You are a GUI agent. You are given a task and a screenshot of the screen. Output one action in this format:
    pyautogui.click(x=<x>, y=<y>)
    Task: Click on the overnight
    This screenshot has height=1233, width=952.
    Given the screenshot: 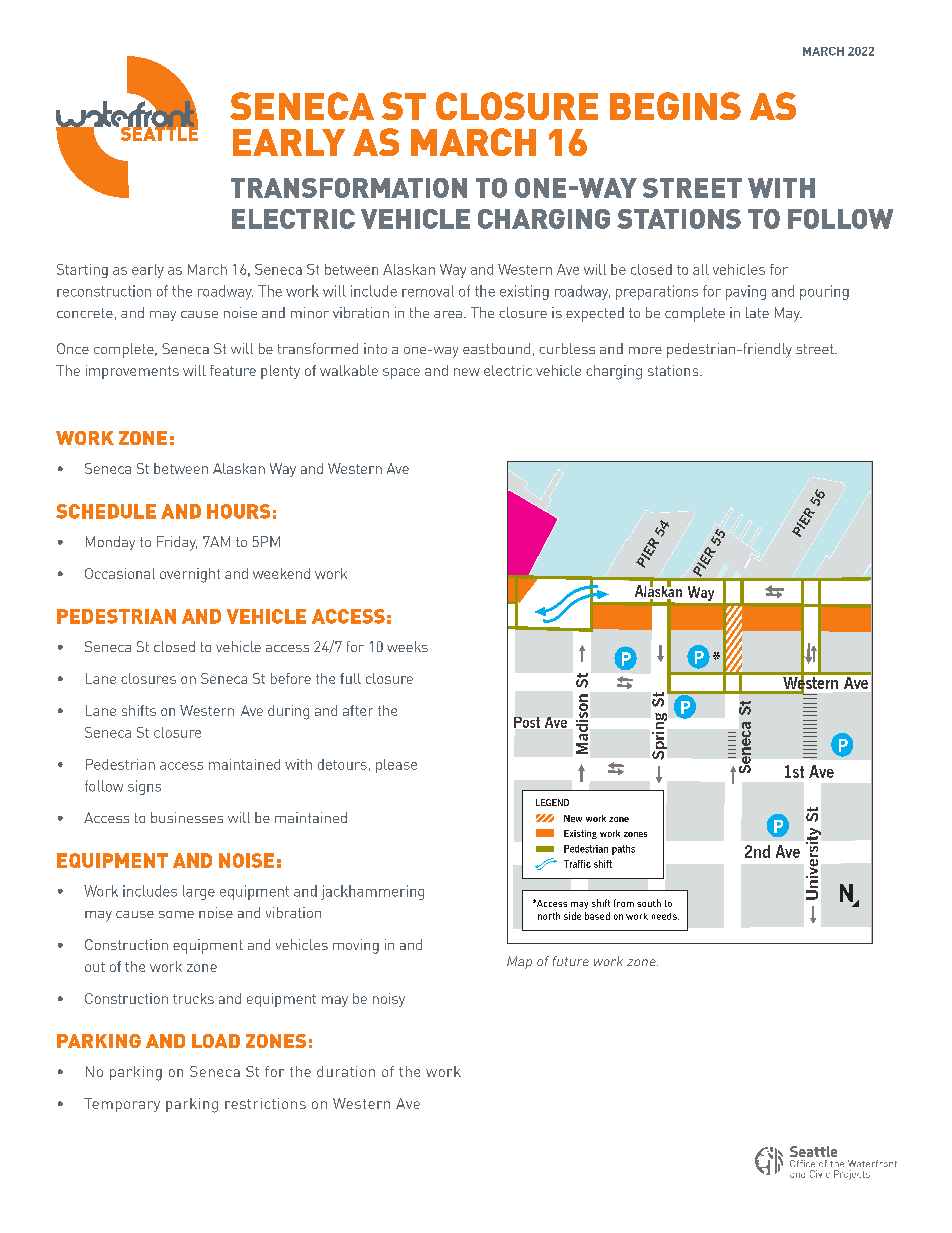 What is the action you would take?
    pyautogui.click(x=190, y=575)
